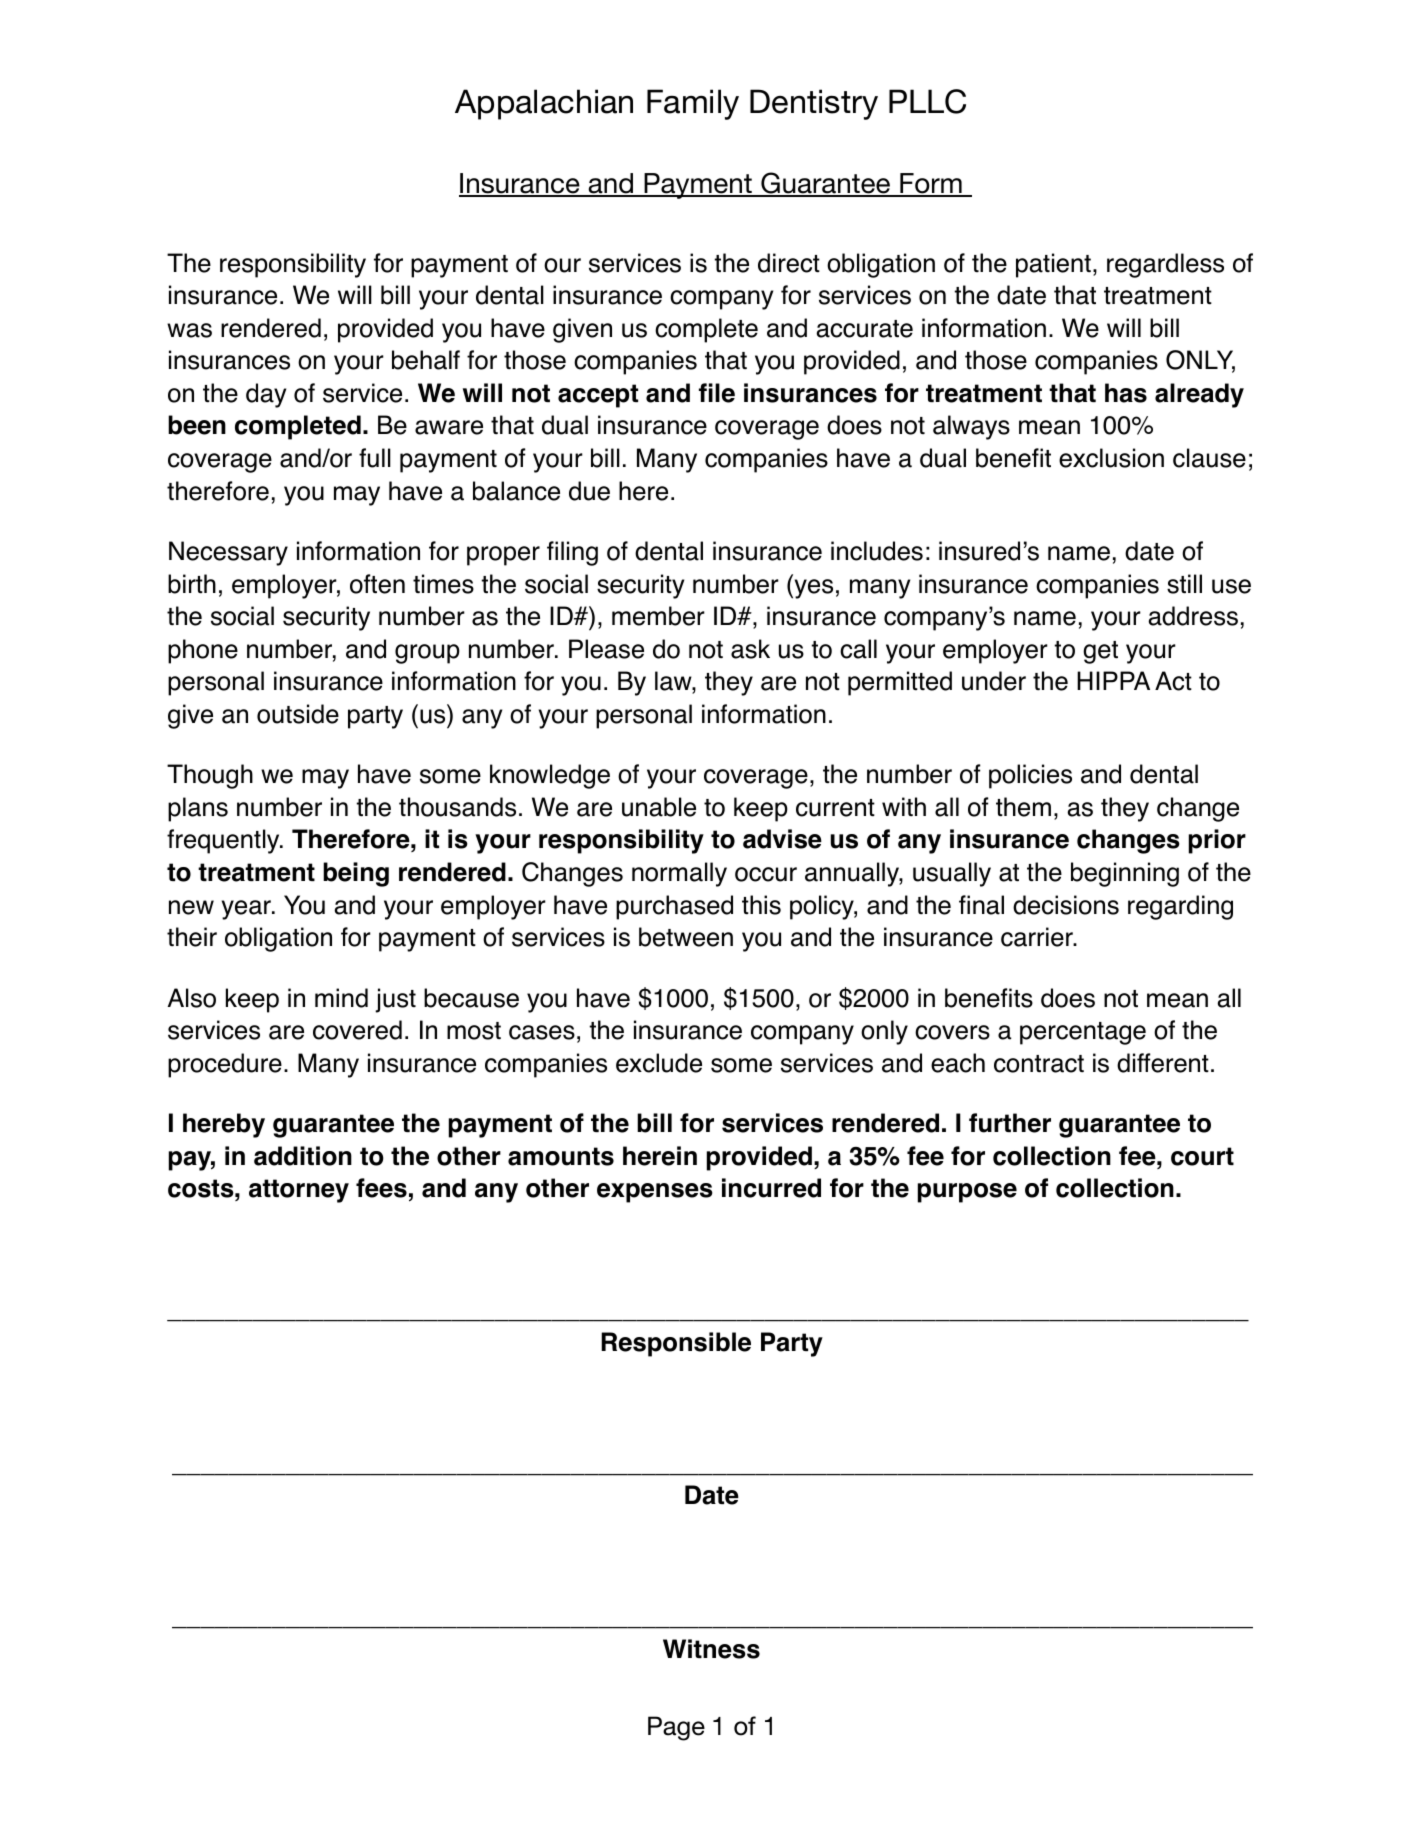  I want to click on Page, so click(676, 1728).
